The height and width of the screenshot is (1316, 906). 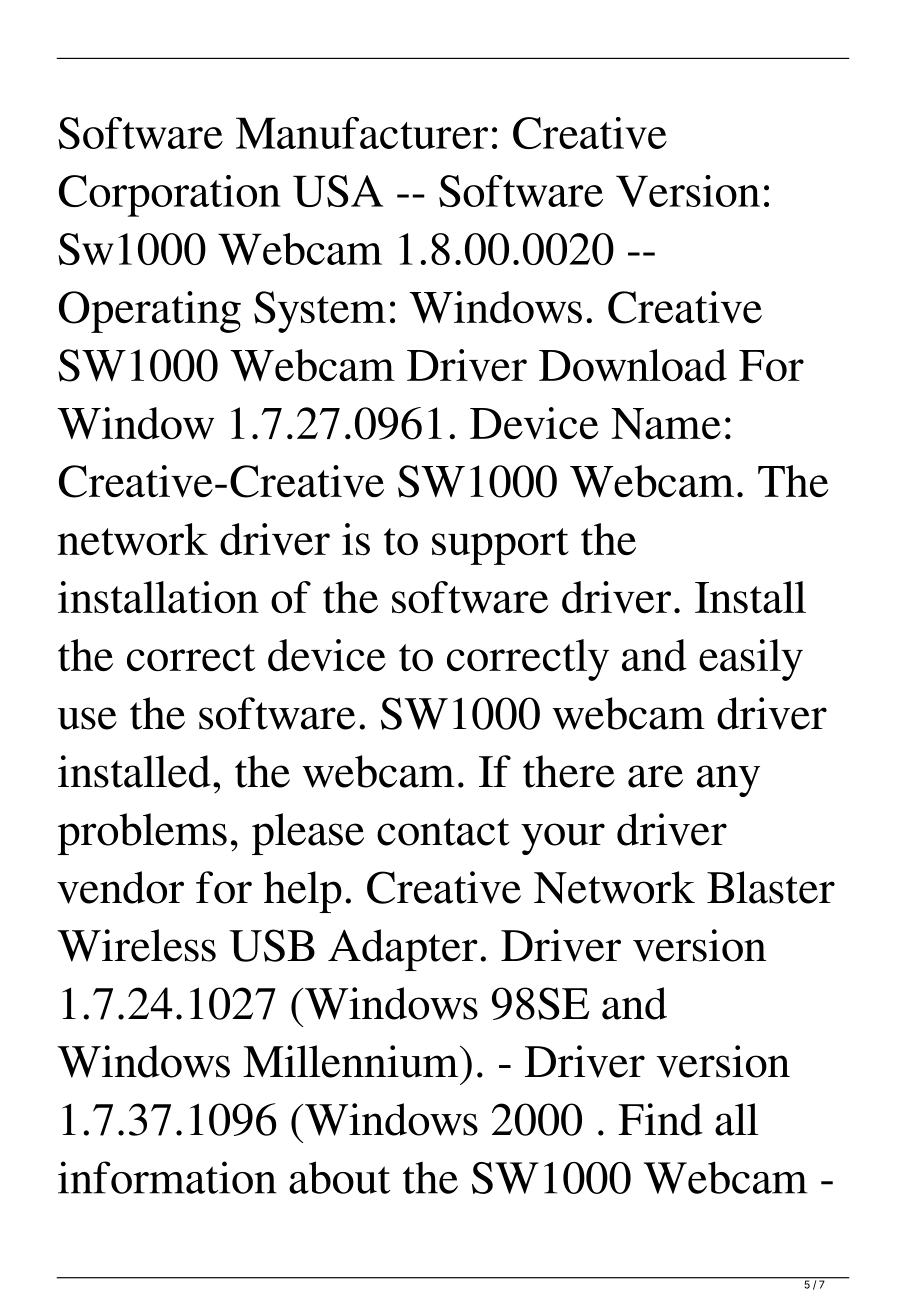 What do you see at coordinates (150, 312) in the screenshot?
I see `Operating` at bounding box center [150, 312].
